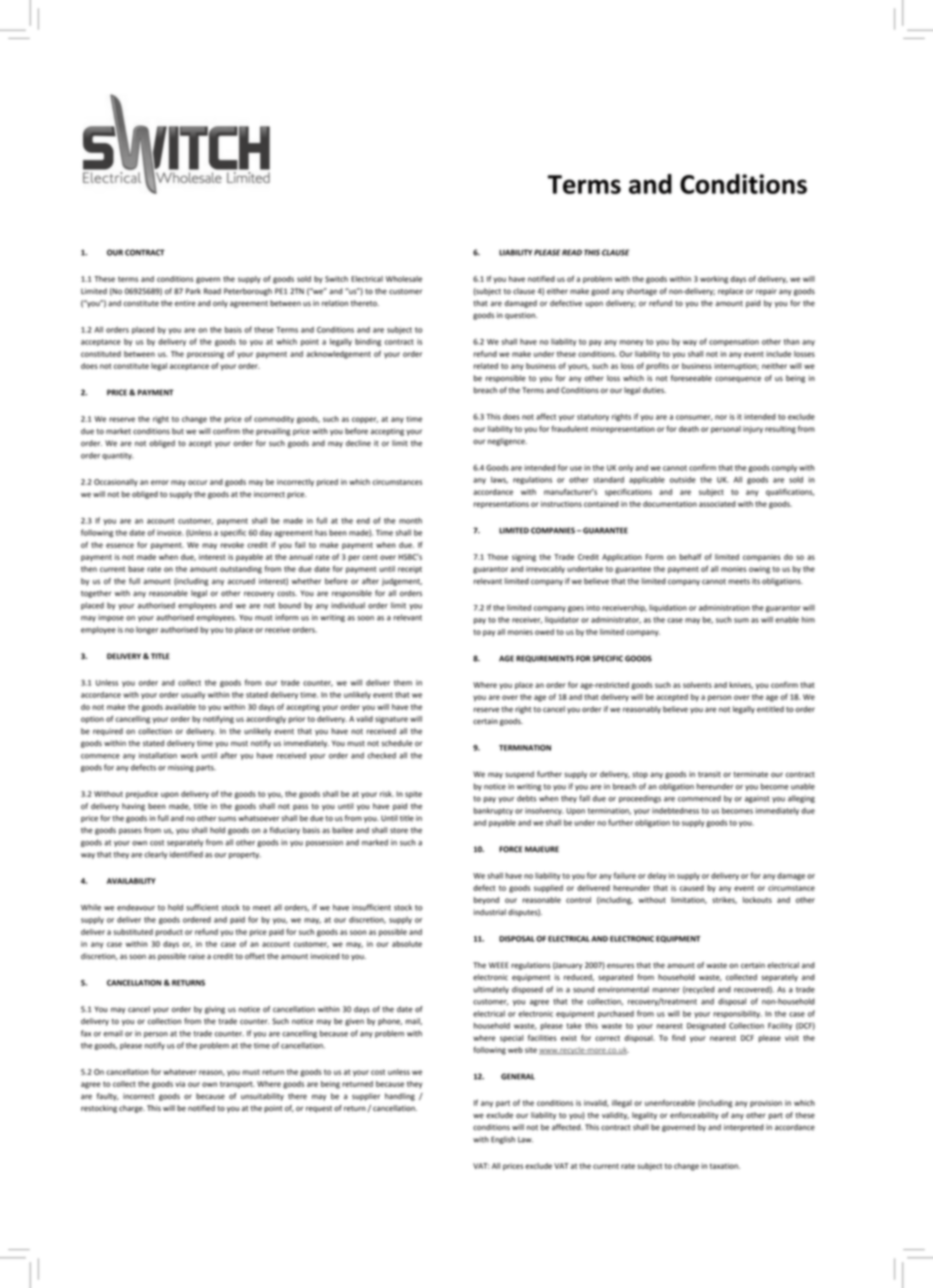 The height and width of the screenshot is (1288, 933). Describe the element at coordinates (193, 291) in the screenshot. I see `Park` at that location.
